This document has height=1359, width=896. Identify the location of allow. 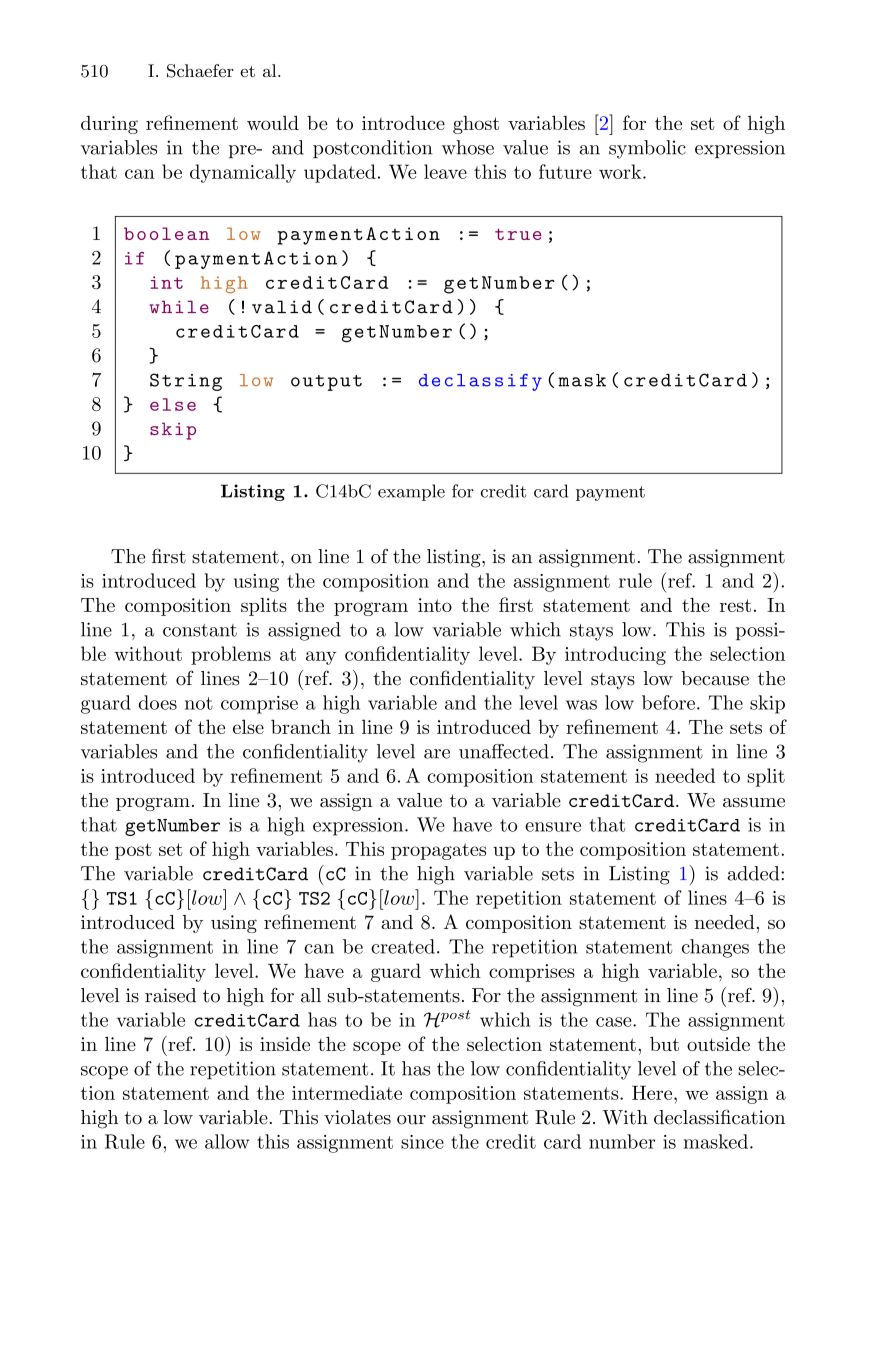
(227, 1141).
